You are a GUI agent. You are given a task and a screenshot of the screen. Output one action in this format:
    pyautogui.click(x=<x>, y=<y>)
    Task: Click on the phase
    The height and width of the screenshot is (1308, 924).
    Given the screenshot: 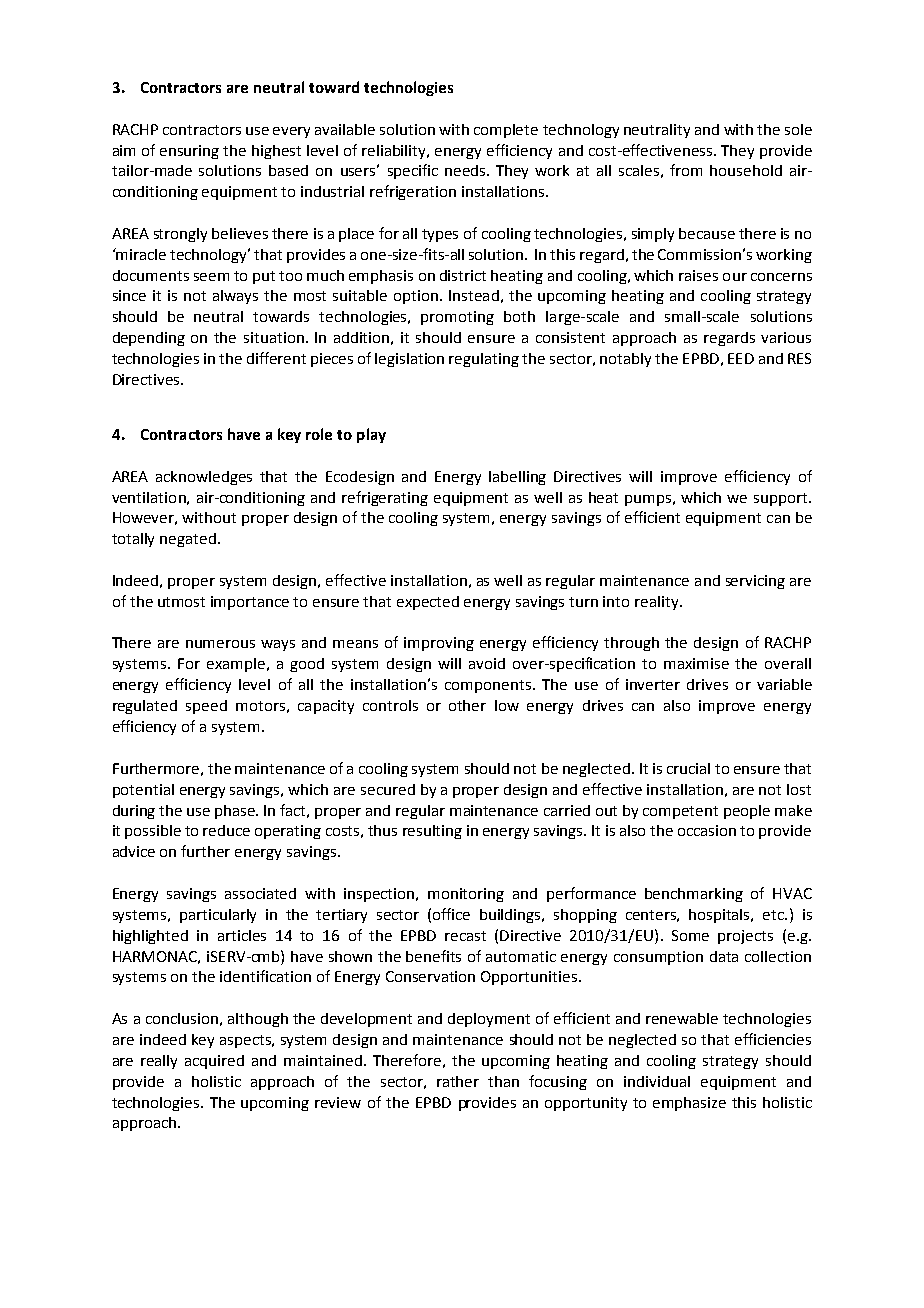 What is the action you would take?
    pyautogui.click(x=236, y=812)
